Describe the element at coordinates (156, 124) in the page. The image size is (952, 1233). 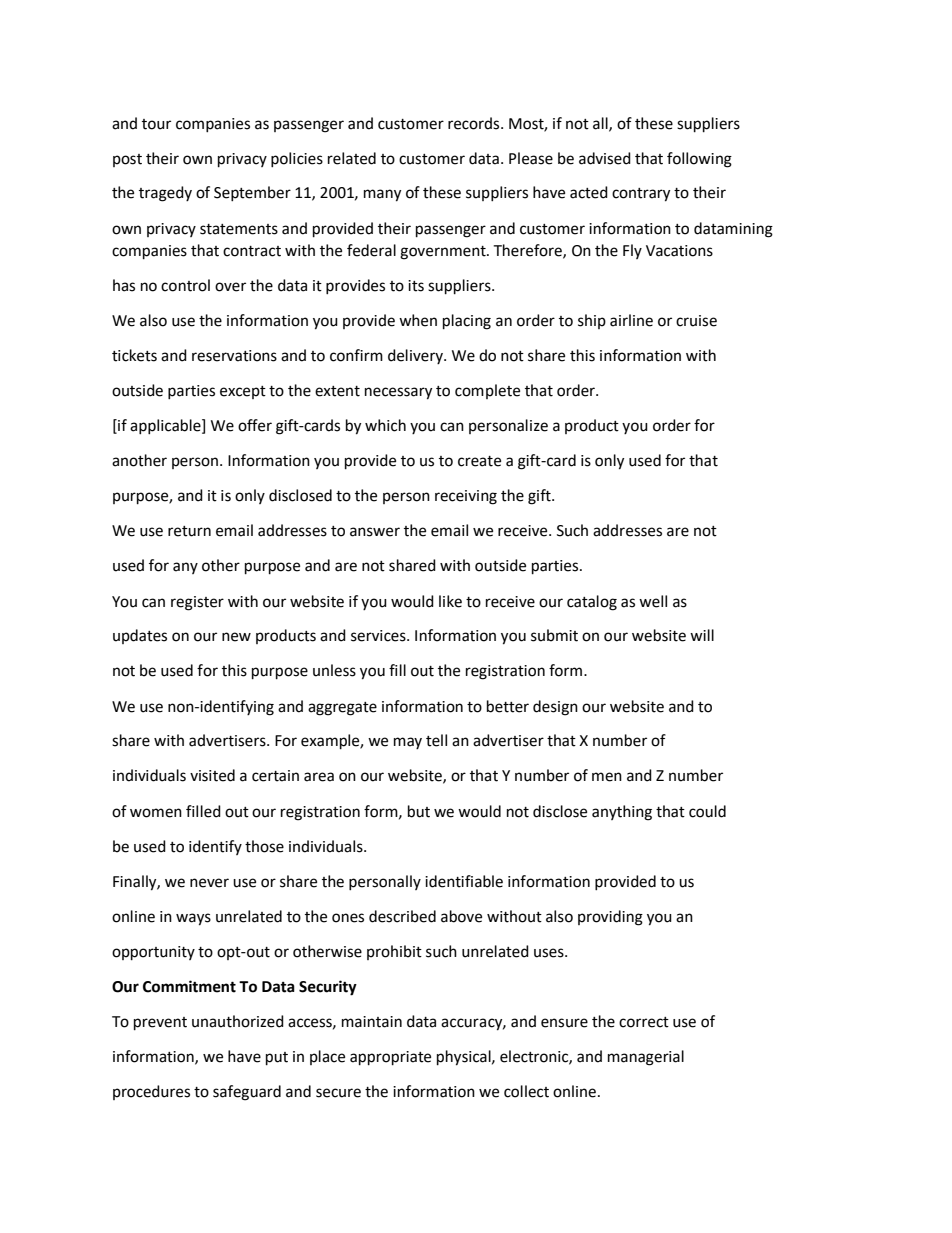
I see `tour` at that location.
